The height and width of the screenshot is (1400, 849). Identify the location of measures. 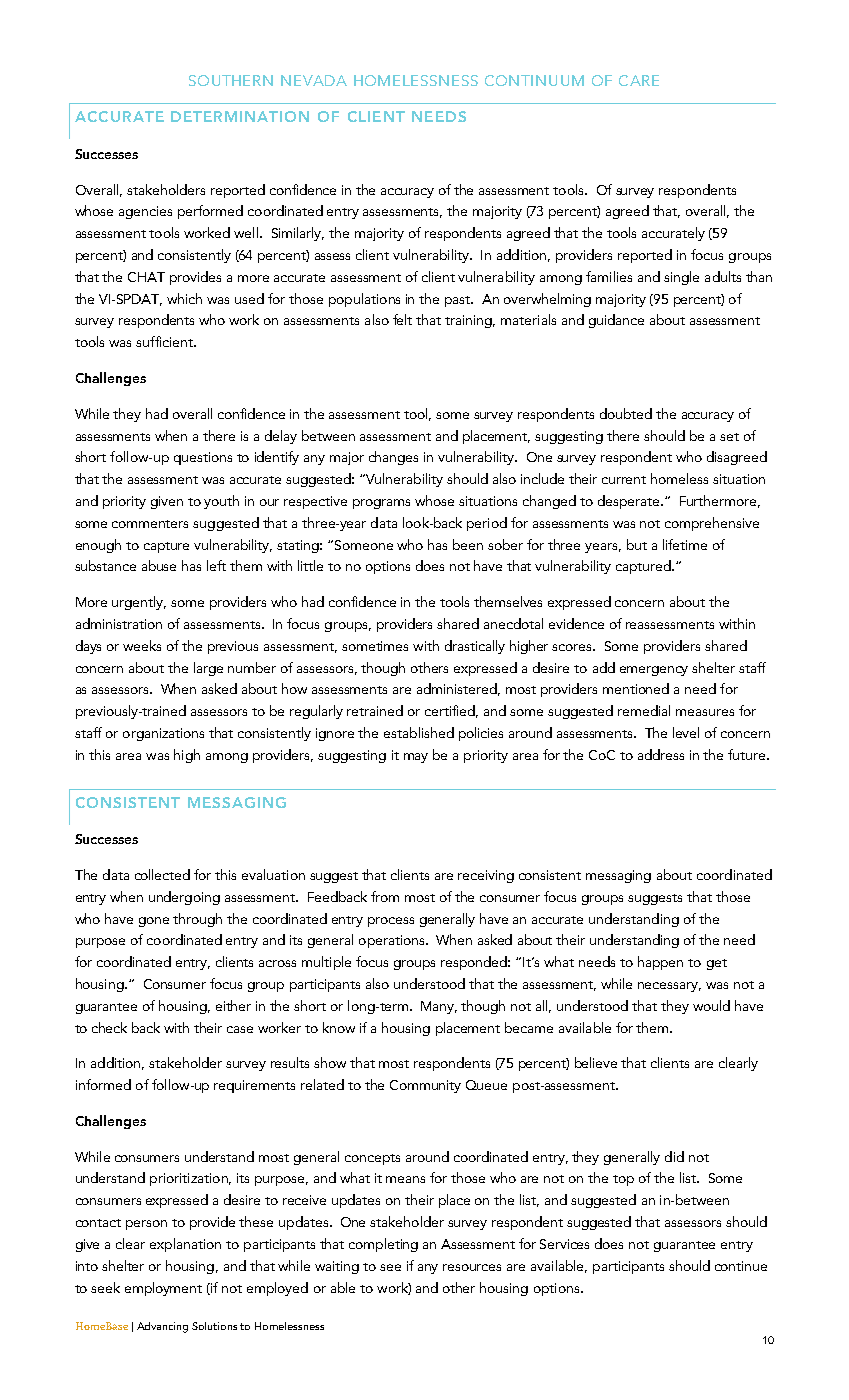
(705, 712).
